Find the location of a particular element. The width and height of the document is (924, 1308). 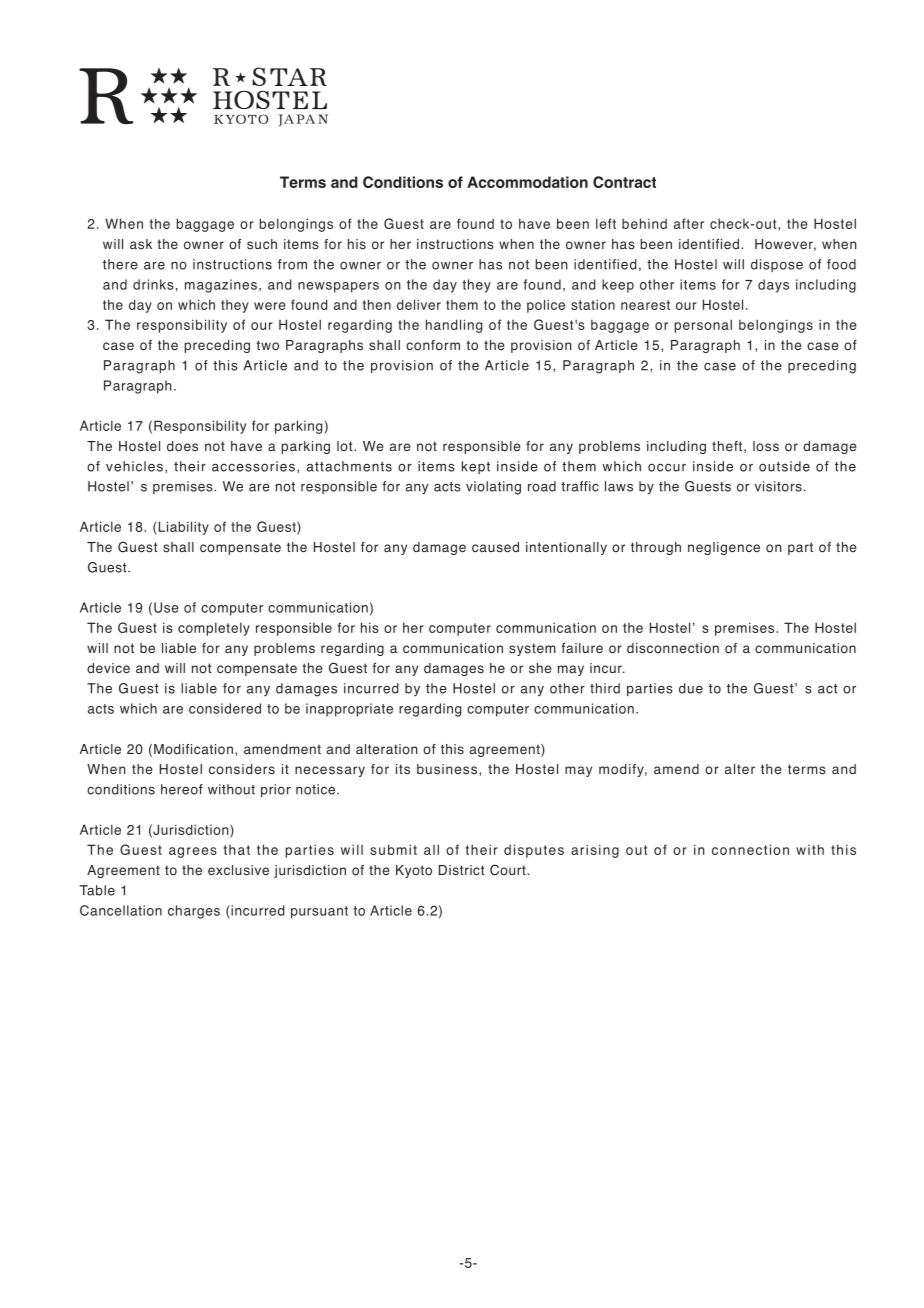

Liability is located at coordinates (182, 528).
